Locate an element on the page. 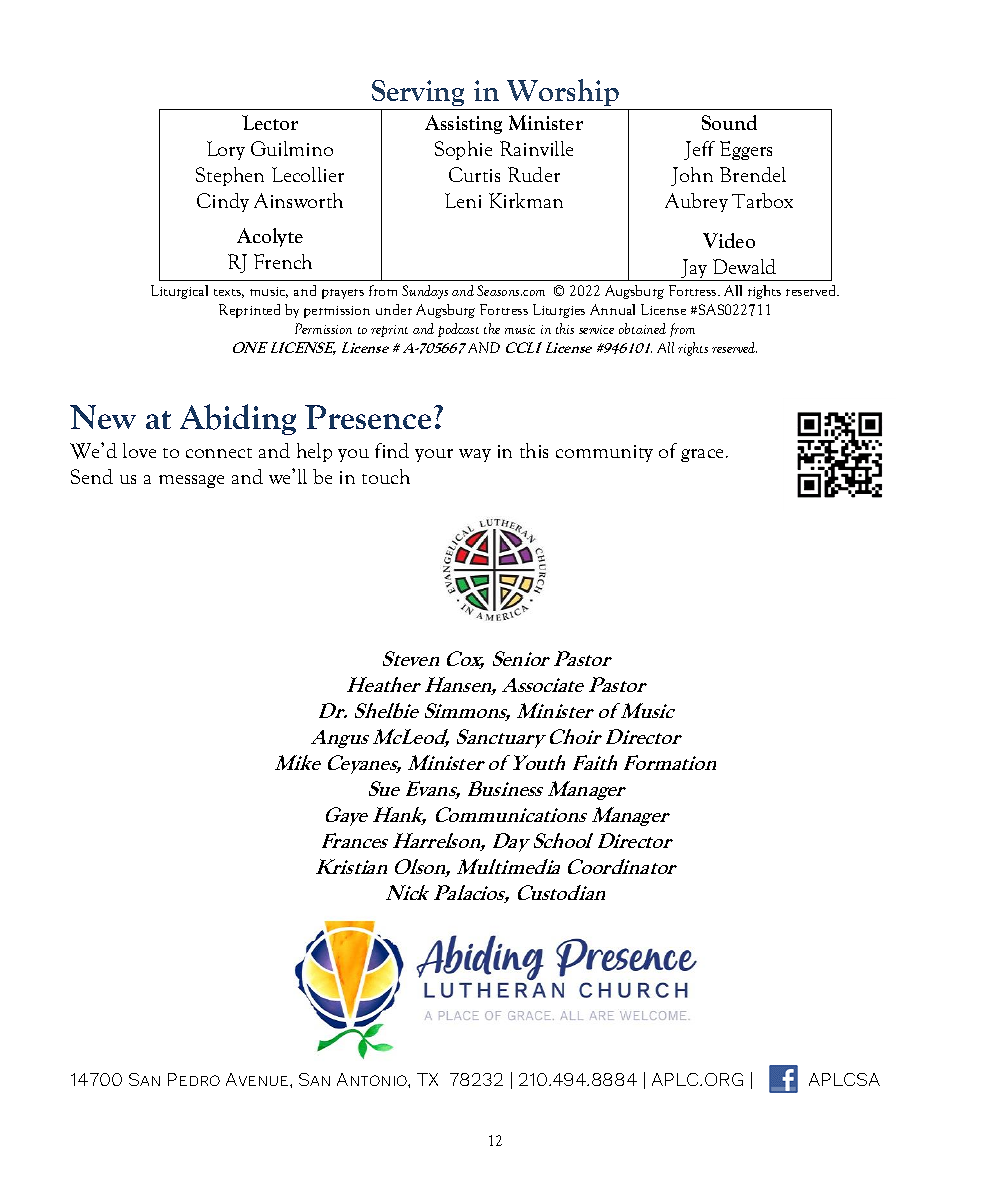 This image has height=1204, width=991. Lector is located at coordinates (270, 122).
